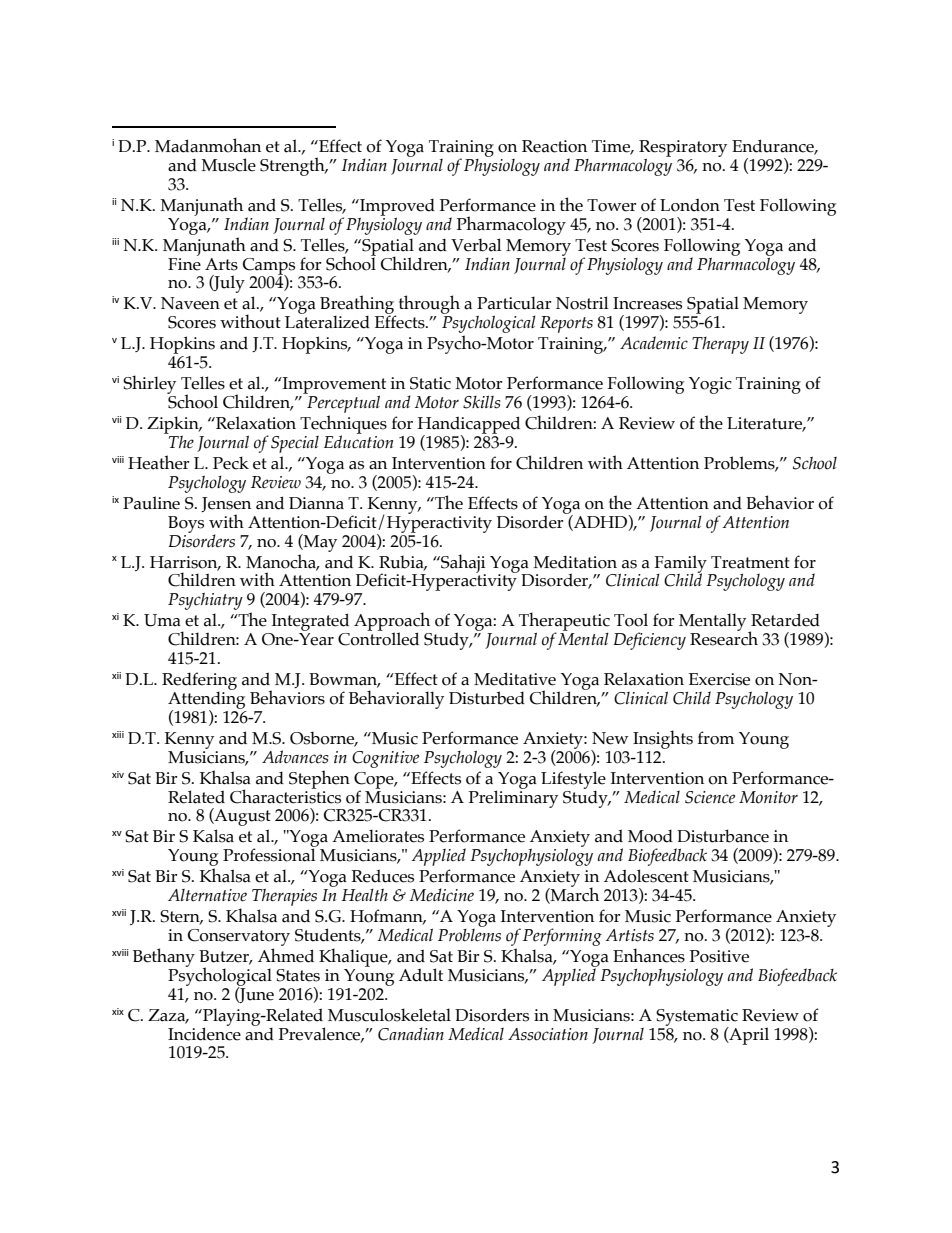 This screenshot has height=1233, width=952. Describe the element at coordinates (204, 1033) in the screenshot. I see `Incidence` at that location.
